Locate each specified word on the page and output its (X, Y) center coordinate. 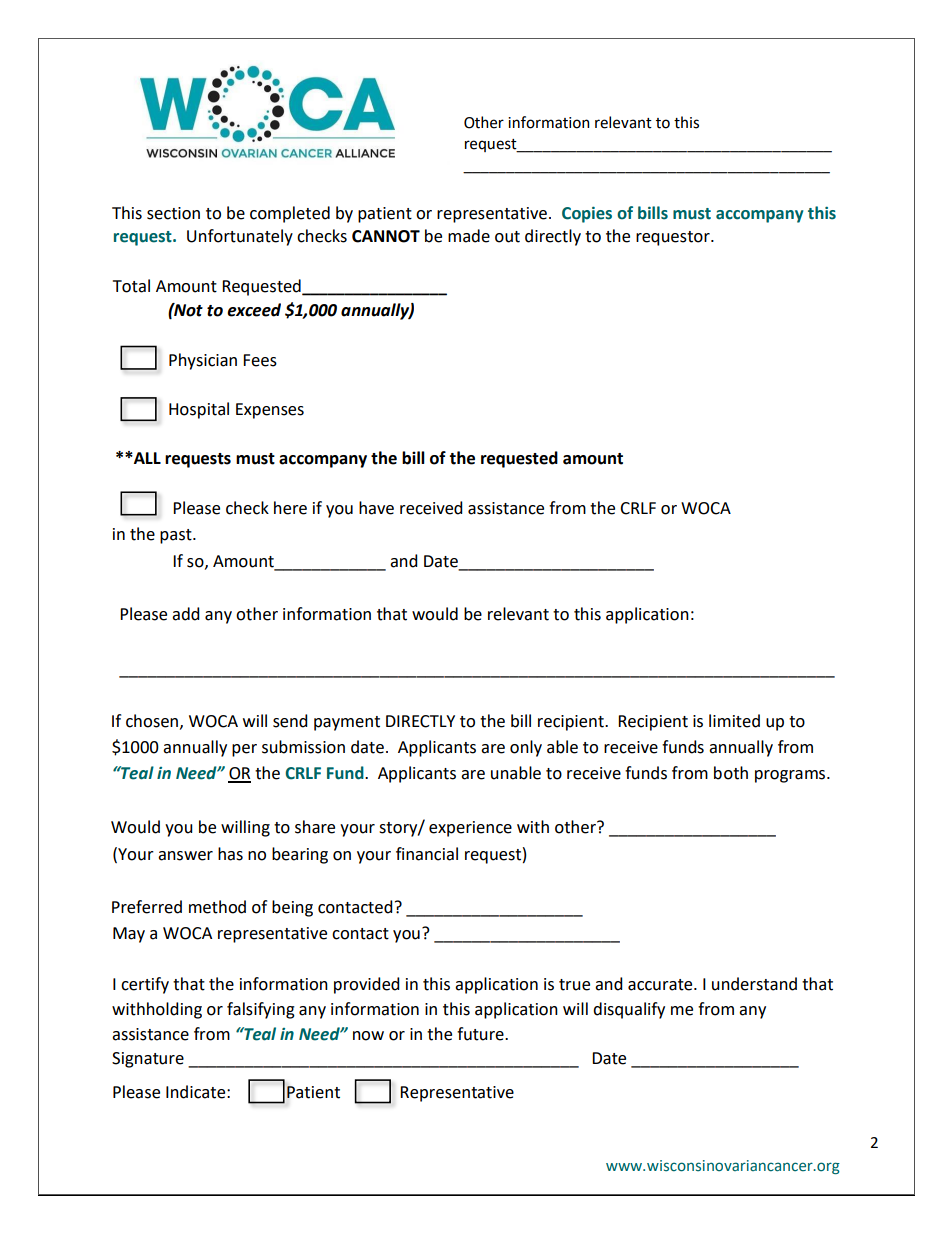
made (469, 236)
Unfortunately (240, 237)
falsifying (261, 1010)
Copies (587, 215)
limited (734, 721)
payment (347, 723)
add (186, 614)
